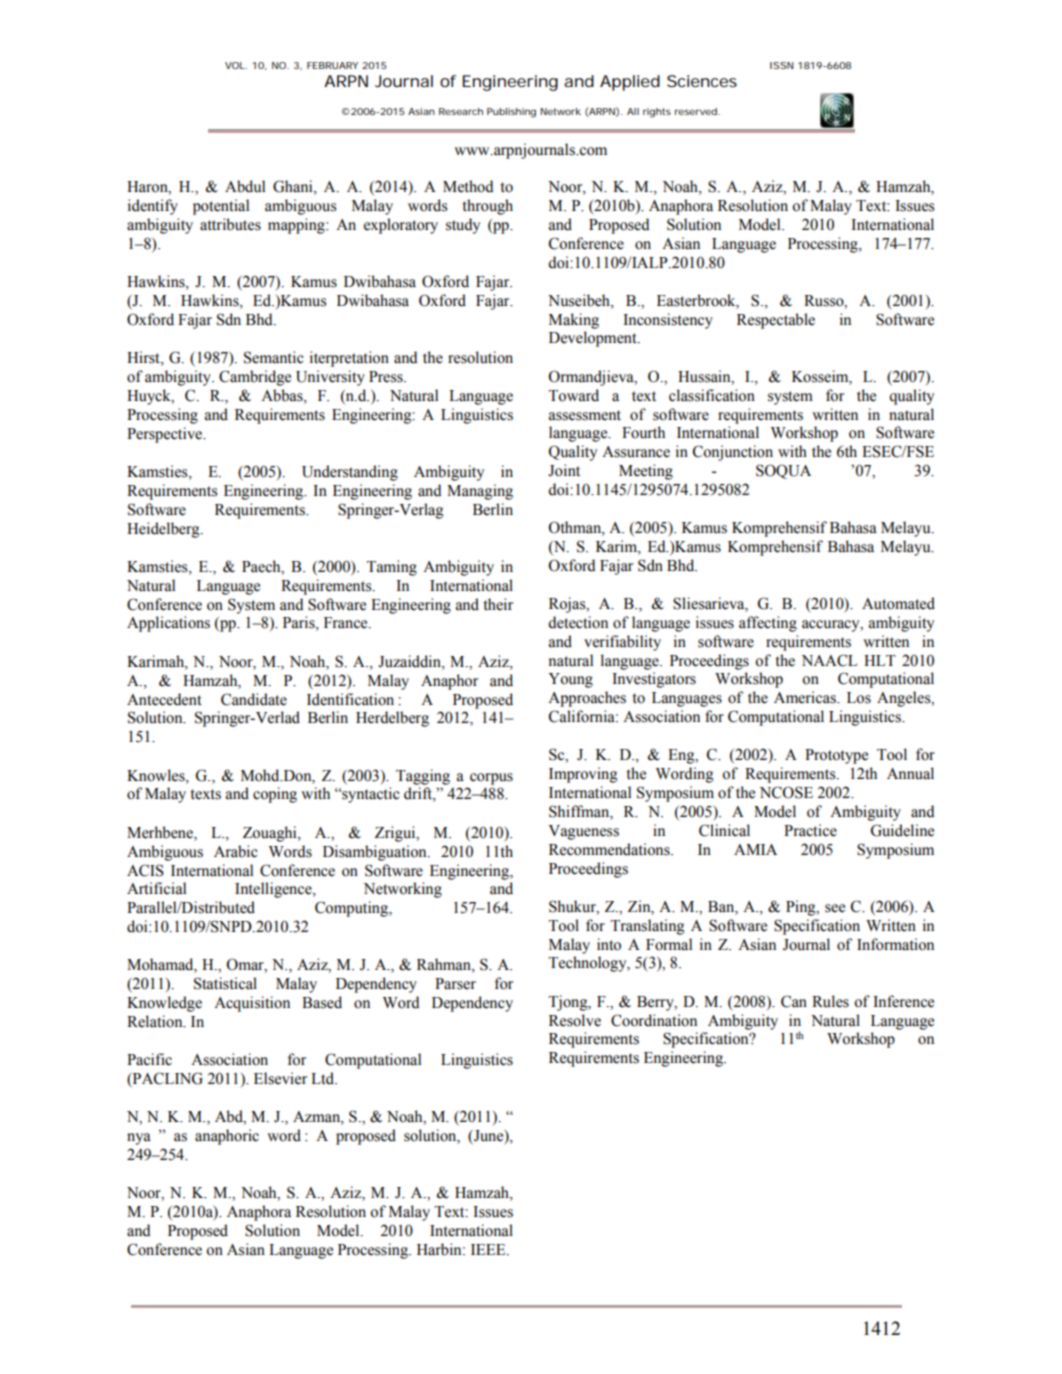 This document has height=1374, width=1062. What do you see at coordinates (235, 851) in the document?
I see `Arabic` at bounding box center [235, 851].
